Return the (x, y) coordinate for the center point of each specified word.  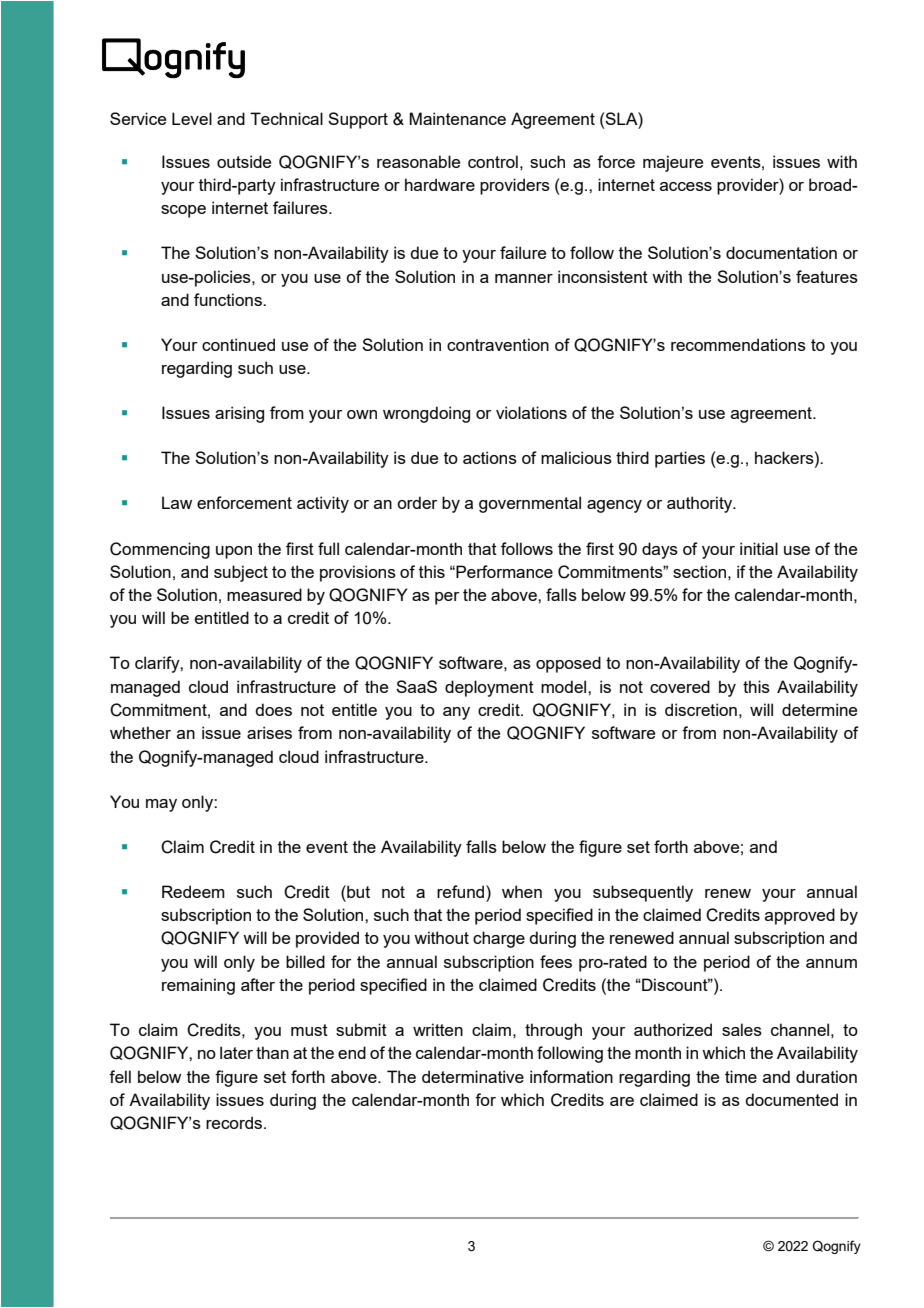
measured (264, 594)
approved (800, 916)
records (235, 1122)
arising (239, 414)
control (493, 161)
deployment (489, 688)
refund (462, 891)
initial (759, 548)
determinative (473, 1076)
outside (244, 161)
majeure (673, 163)
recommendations (738, 344)
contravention (498, 344)
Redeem (193, 891)
